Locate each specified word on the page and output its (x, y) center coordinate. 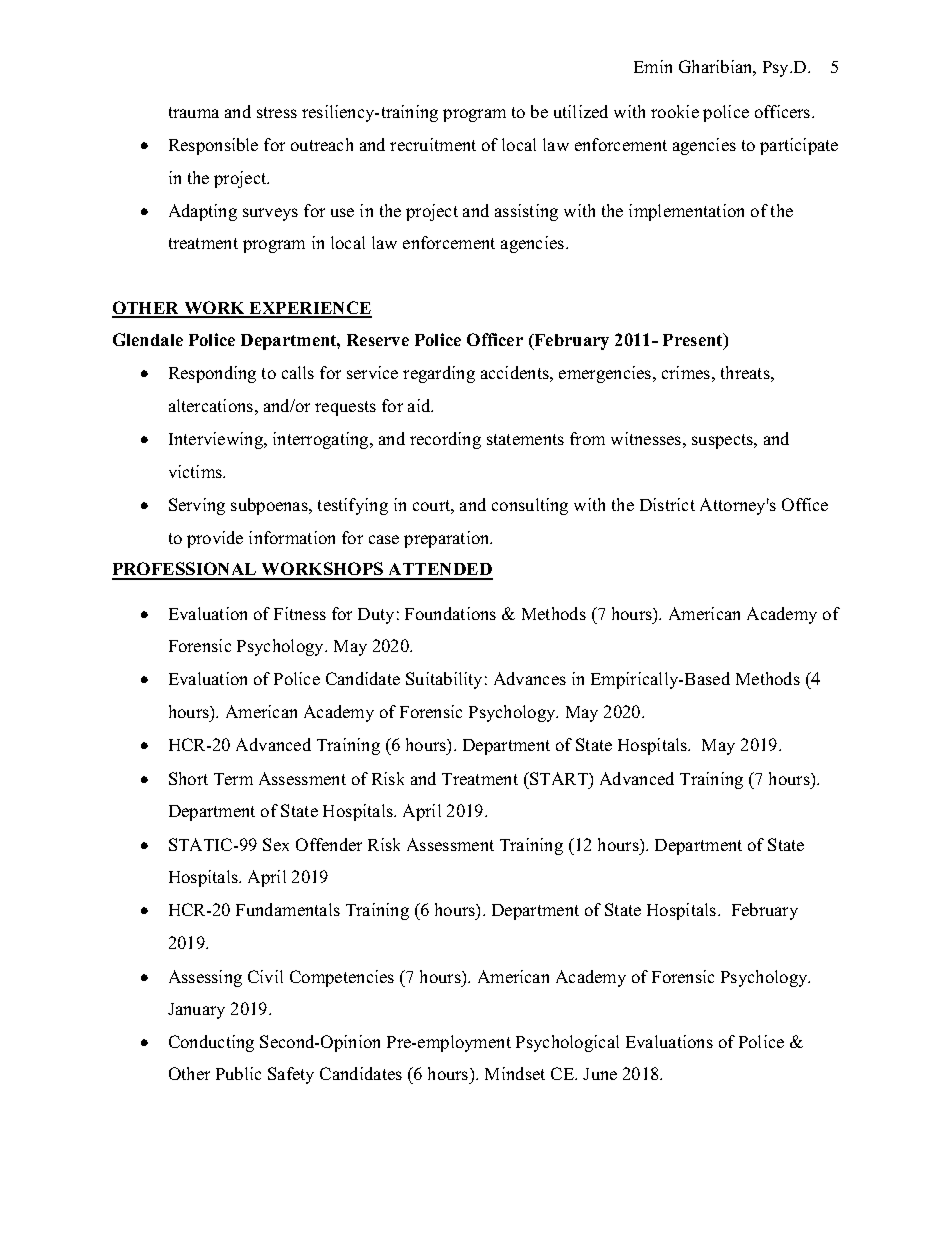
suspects (724, 441)
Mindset (515, 1073)
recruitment (433, 144)
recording (445, 440)
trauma (194, 112)
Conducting (211, 1043)
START (559, 778)
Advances (530, 678)
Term (233, 779)
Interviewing (217, 440)
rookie (675, 111)
